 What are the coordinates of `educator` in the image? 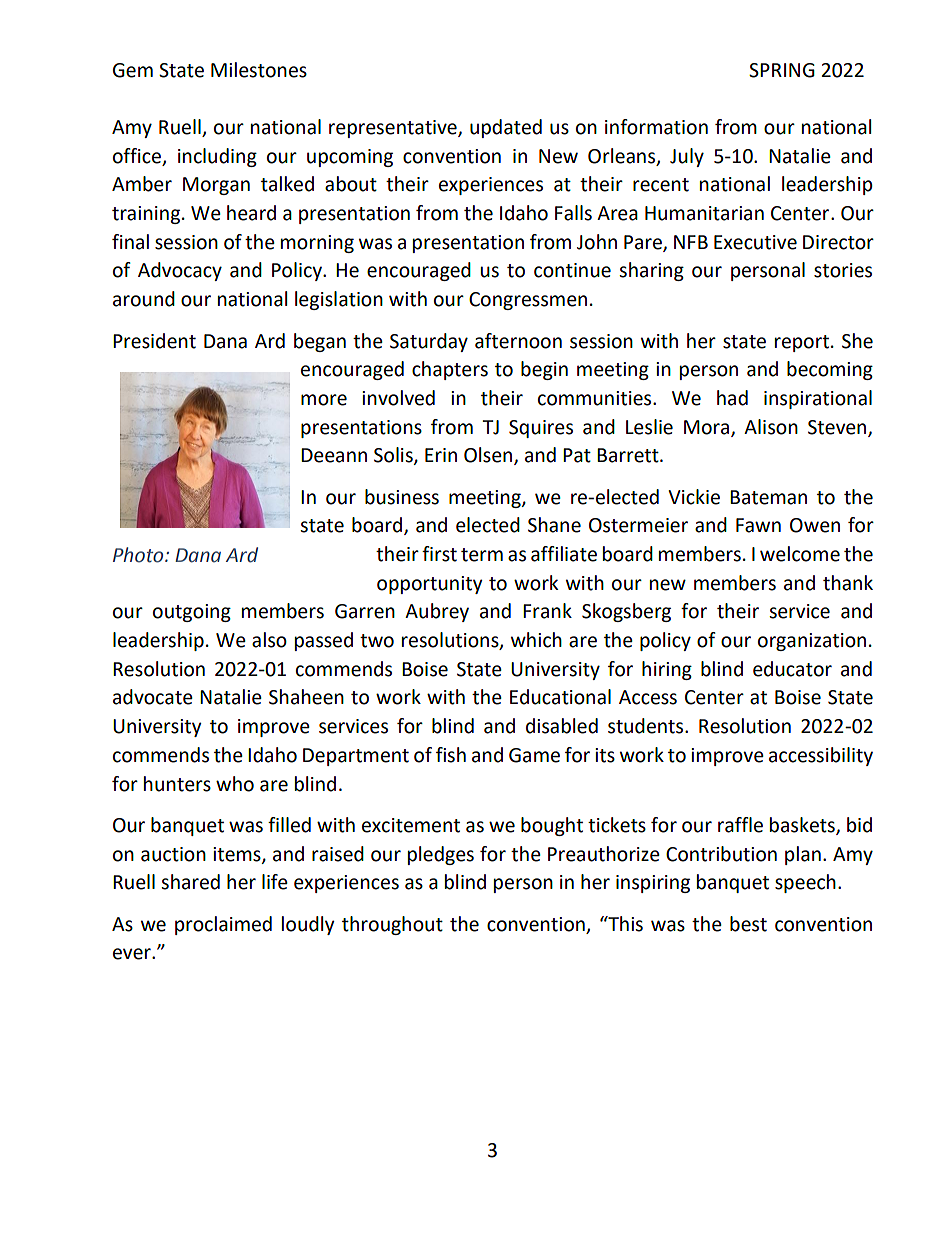 It's located at (792, 669).
